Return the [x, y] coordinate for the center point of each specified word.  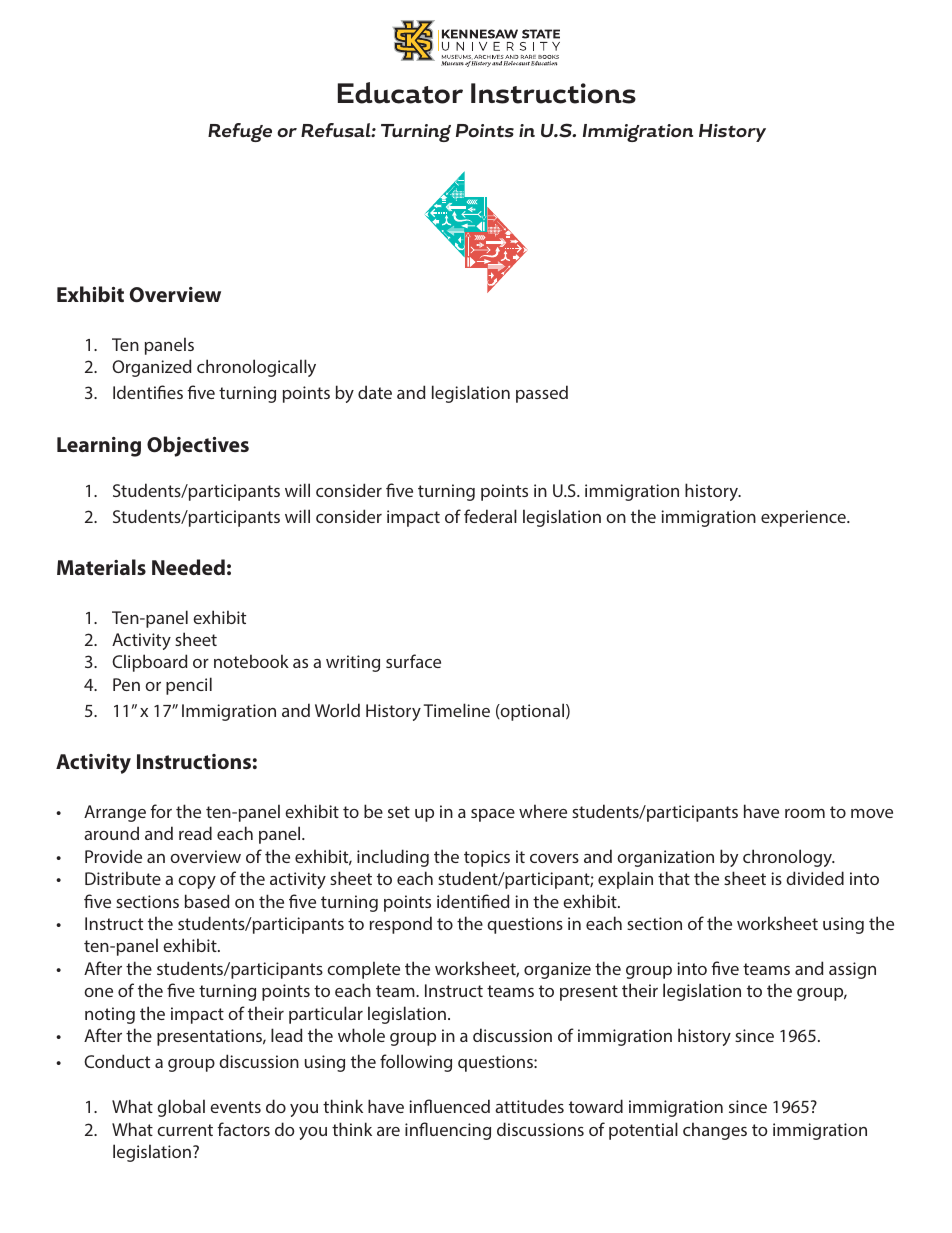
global [181, 1108]
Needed [188, 567]
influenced [449, 1106]
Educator [400, 93]
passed [542, 394]
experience [804, 518]
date [375, 392]
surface [413, 661]
